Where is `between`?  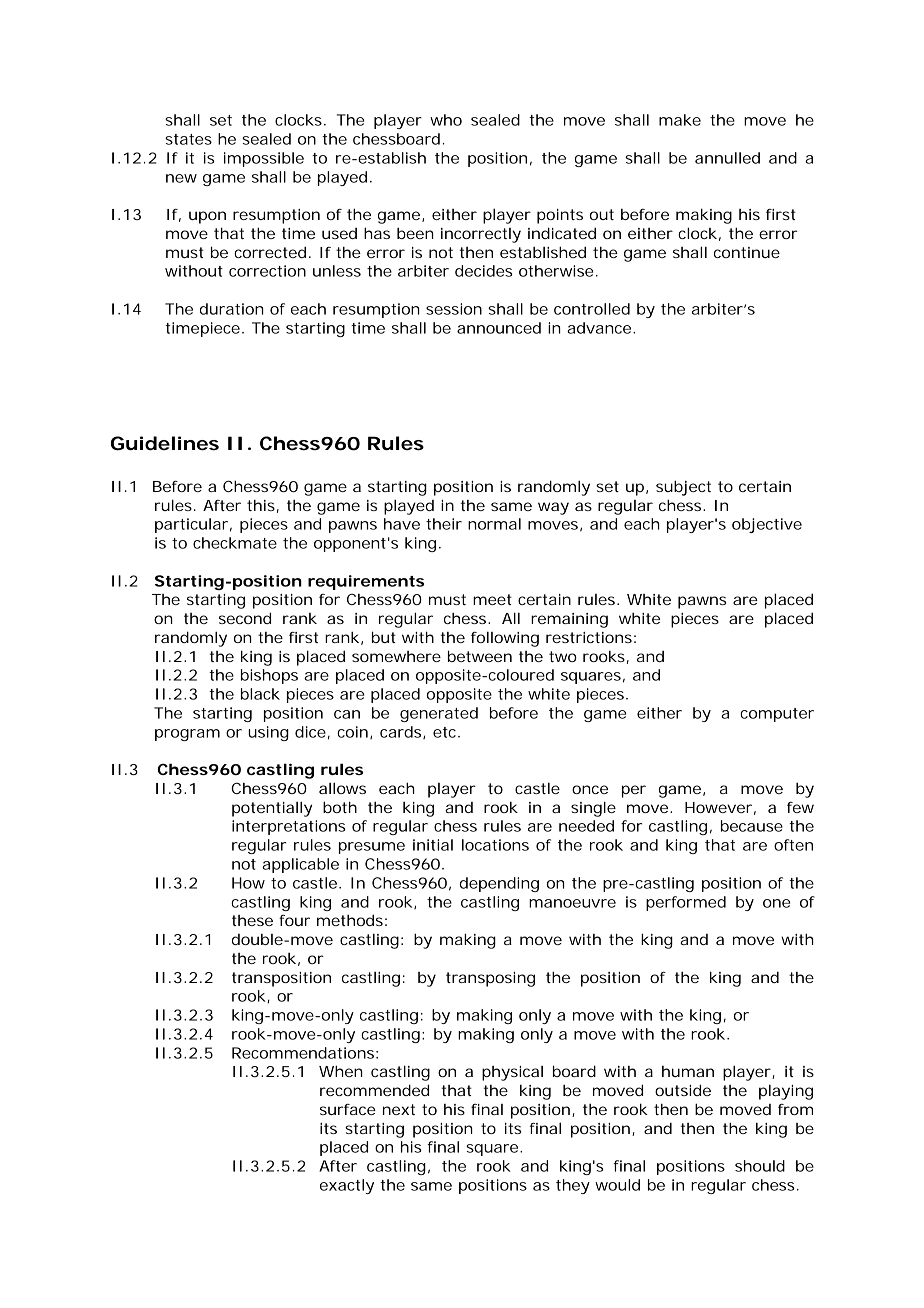 between is located at coordinates (480, 656).
